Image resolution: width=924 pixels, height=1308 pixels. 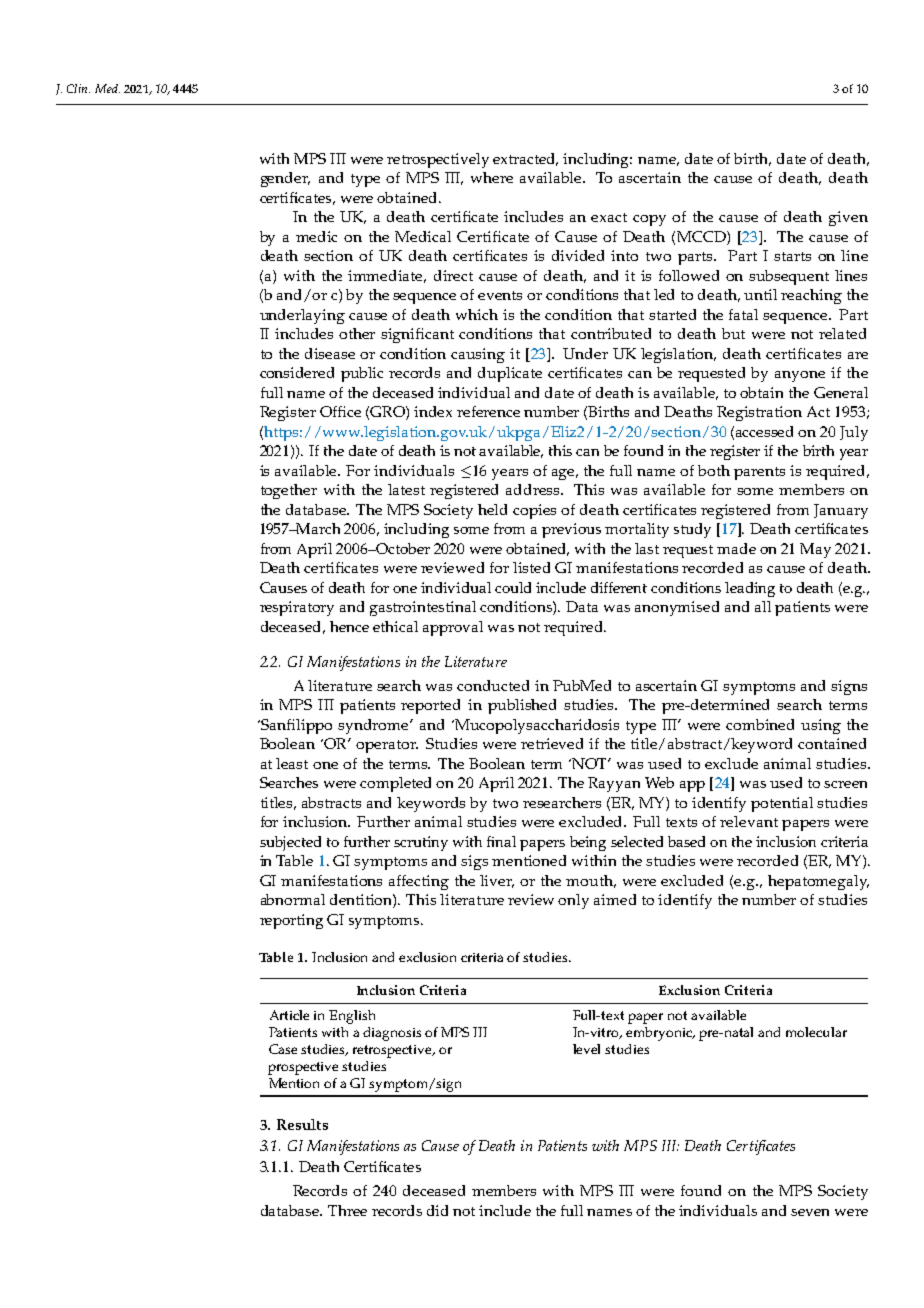 I want to click on given, so click(x=848, y=218).
